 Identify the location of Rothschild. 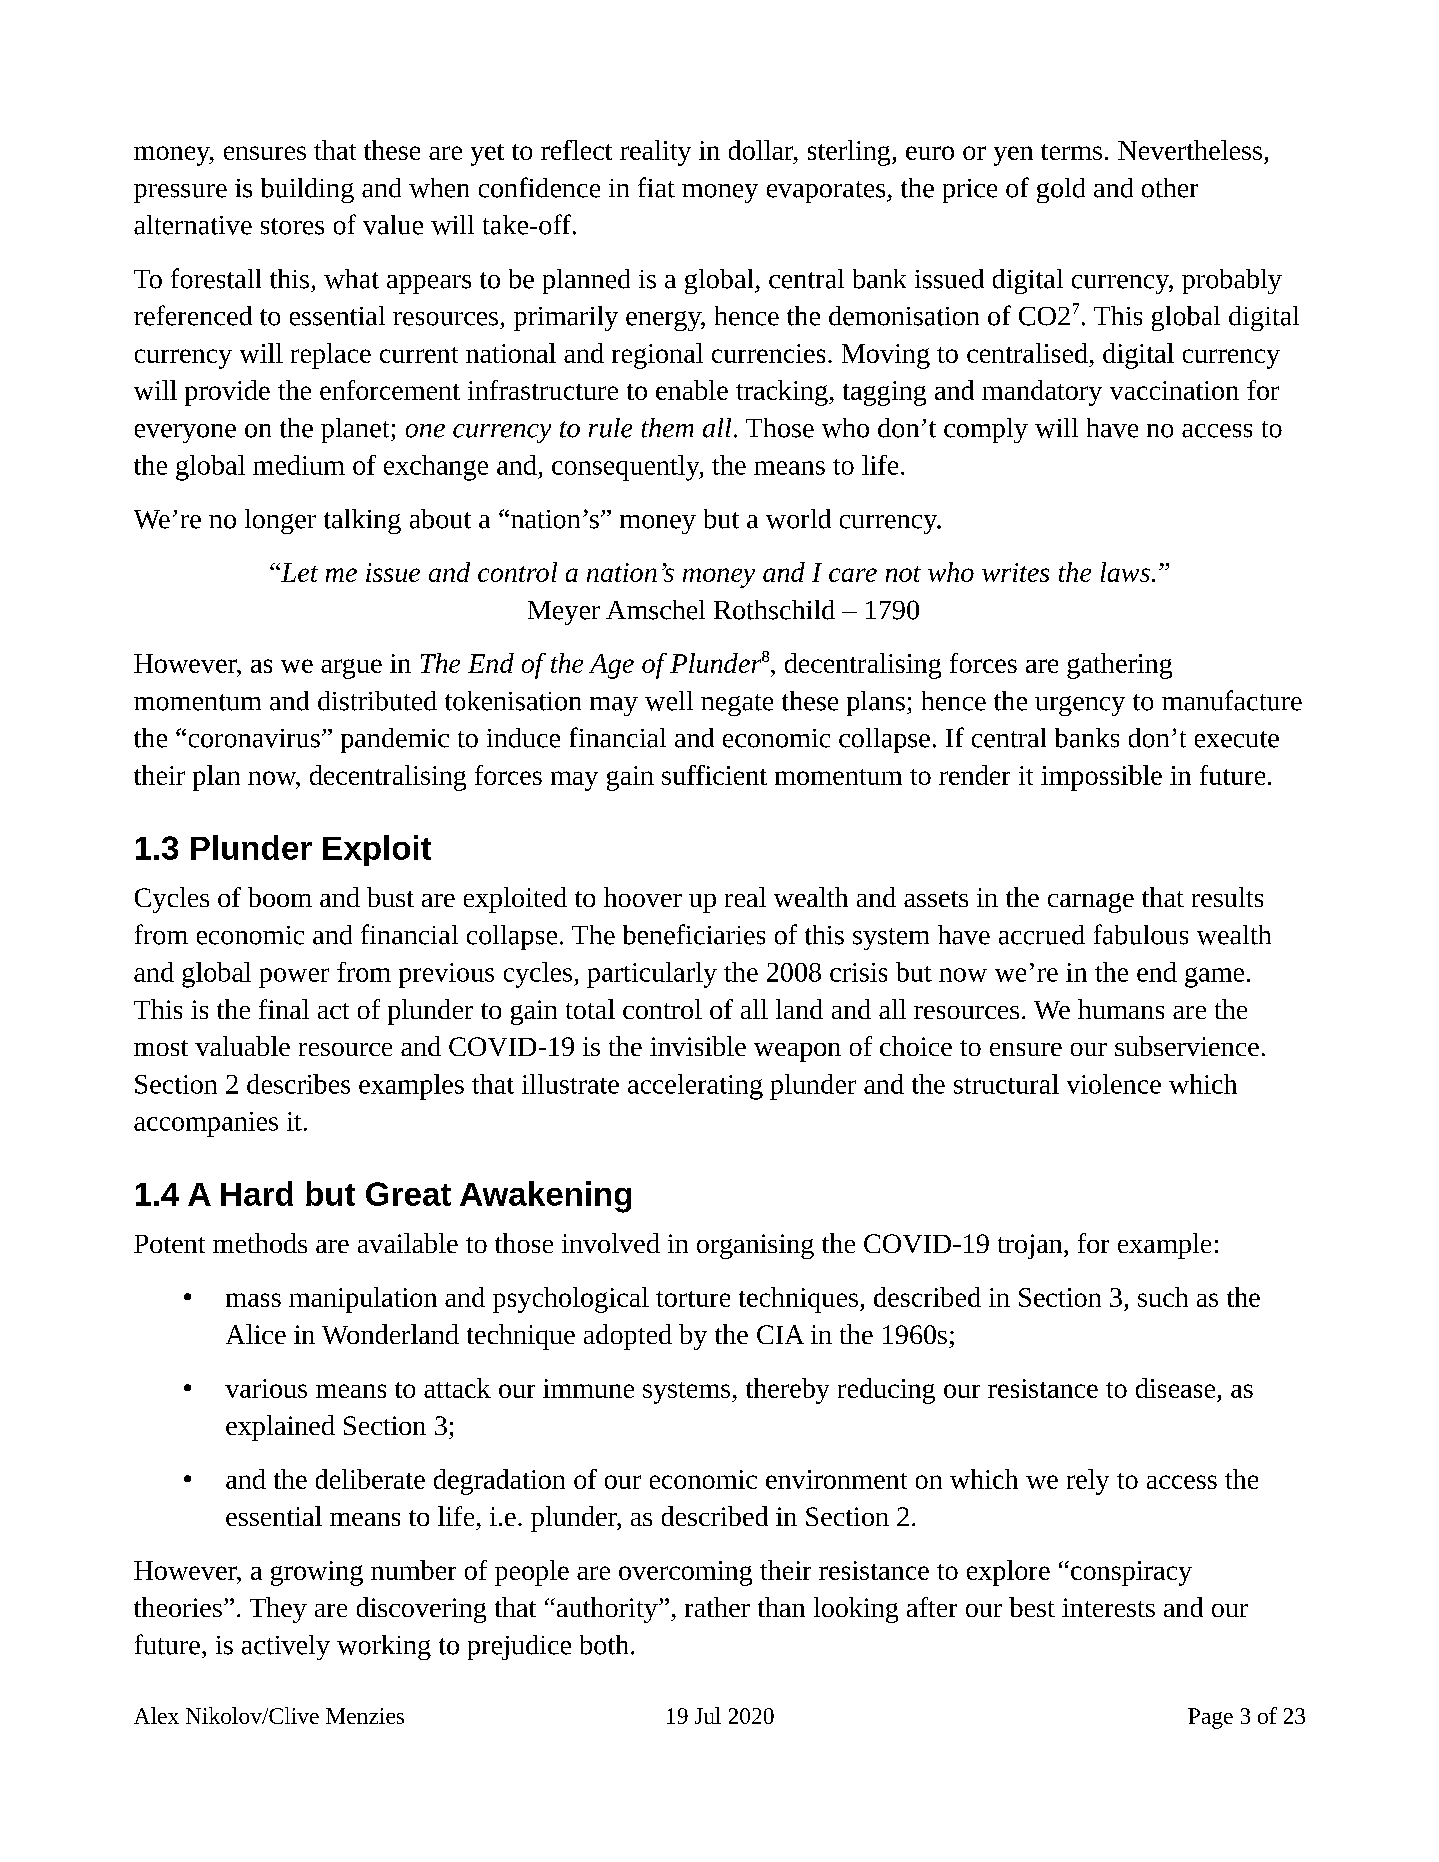
(774, 610).
